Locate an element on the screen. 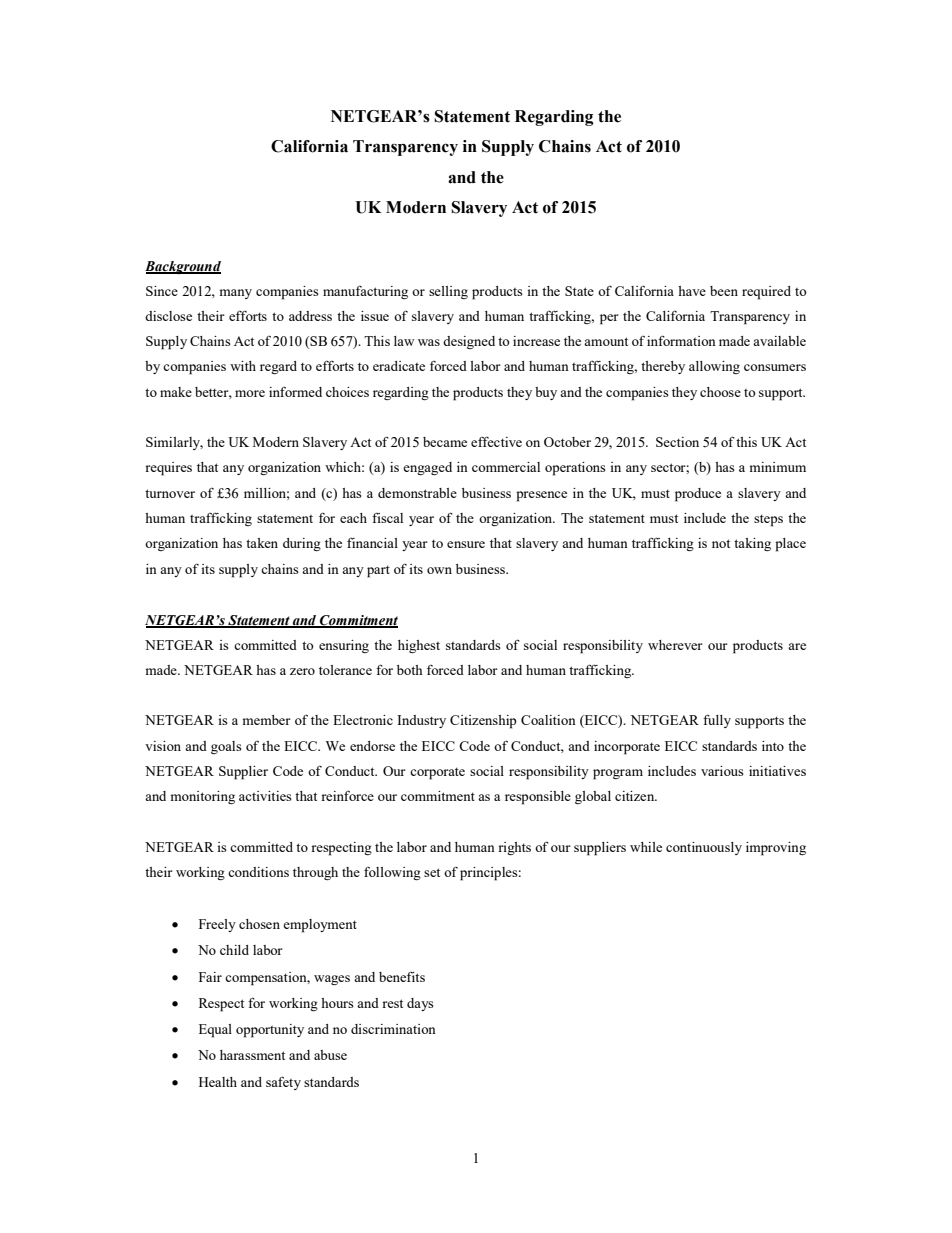 This screenshot has width=952, height=1233. activities is located at coordinates (265, 796).
